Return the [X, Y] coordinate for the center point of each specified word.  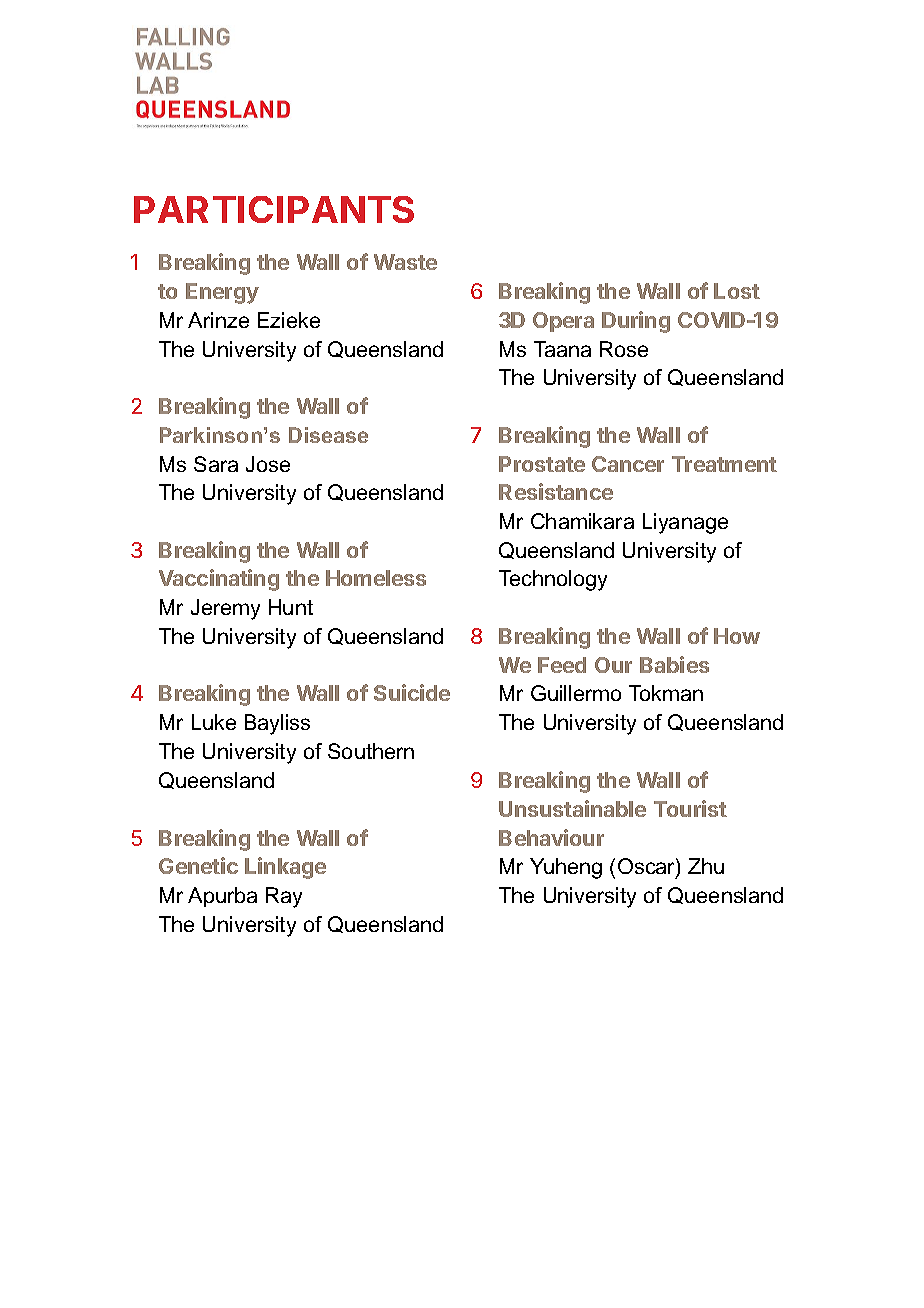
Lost [737, 291]
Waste [405, 262]
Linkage [285, 868]
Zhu [706, 866]
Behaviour [551, 837]
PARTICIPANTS [274, 209]
